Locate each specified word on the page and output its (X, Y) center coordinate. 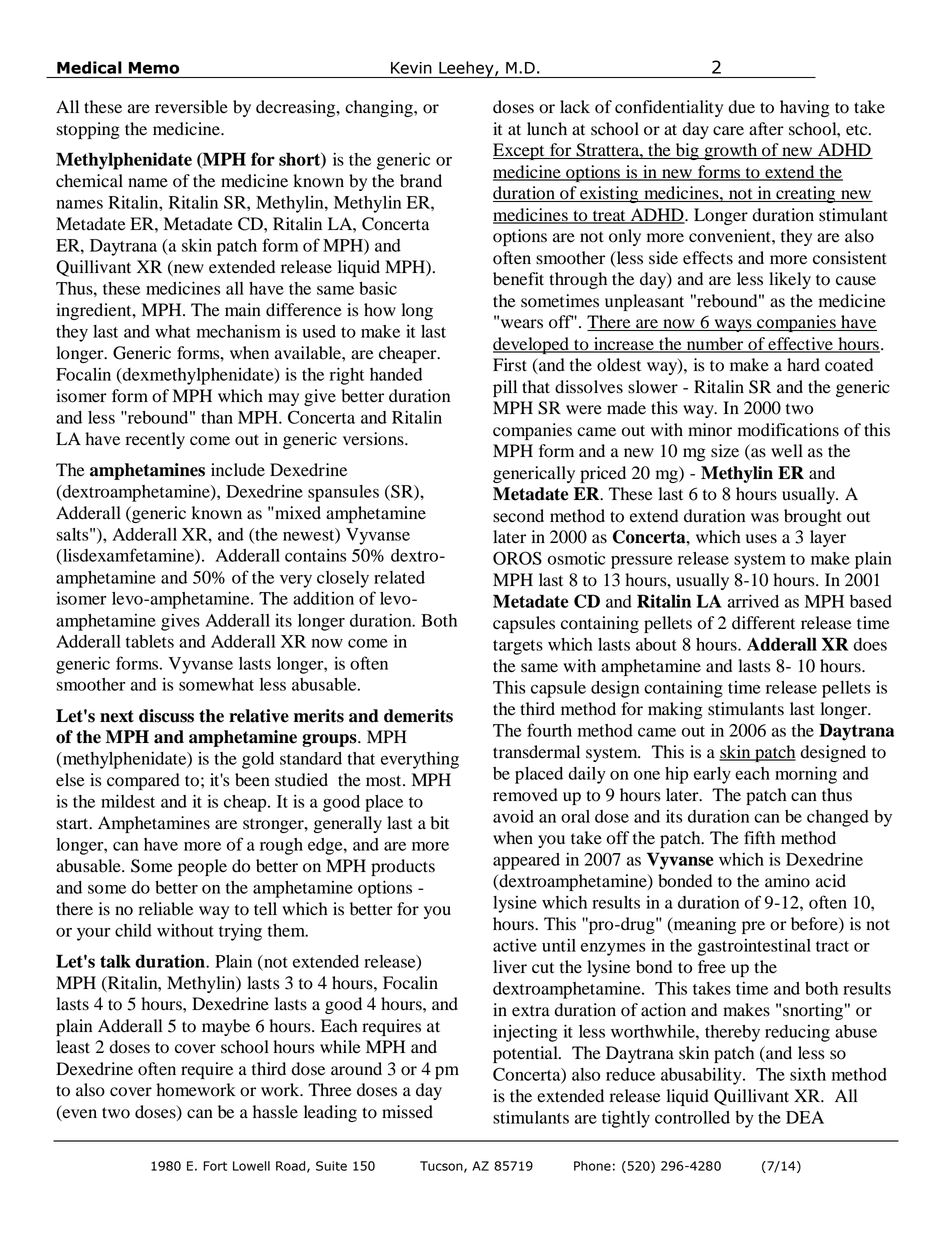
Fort (215, 1166)
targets (518, 647)
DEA (805, 1117)
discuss (166, 716)
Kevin (411, 68)
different (763, 623)
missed (407, 1112)
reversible (191, 107)
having (805, 108)
